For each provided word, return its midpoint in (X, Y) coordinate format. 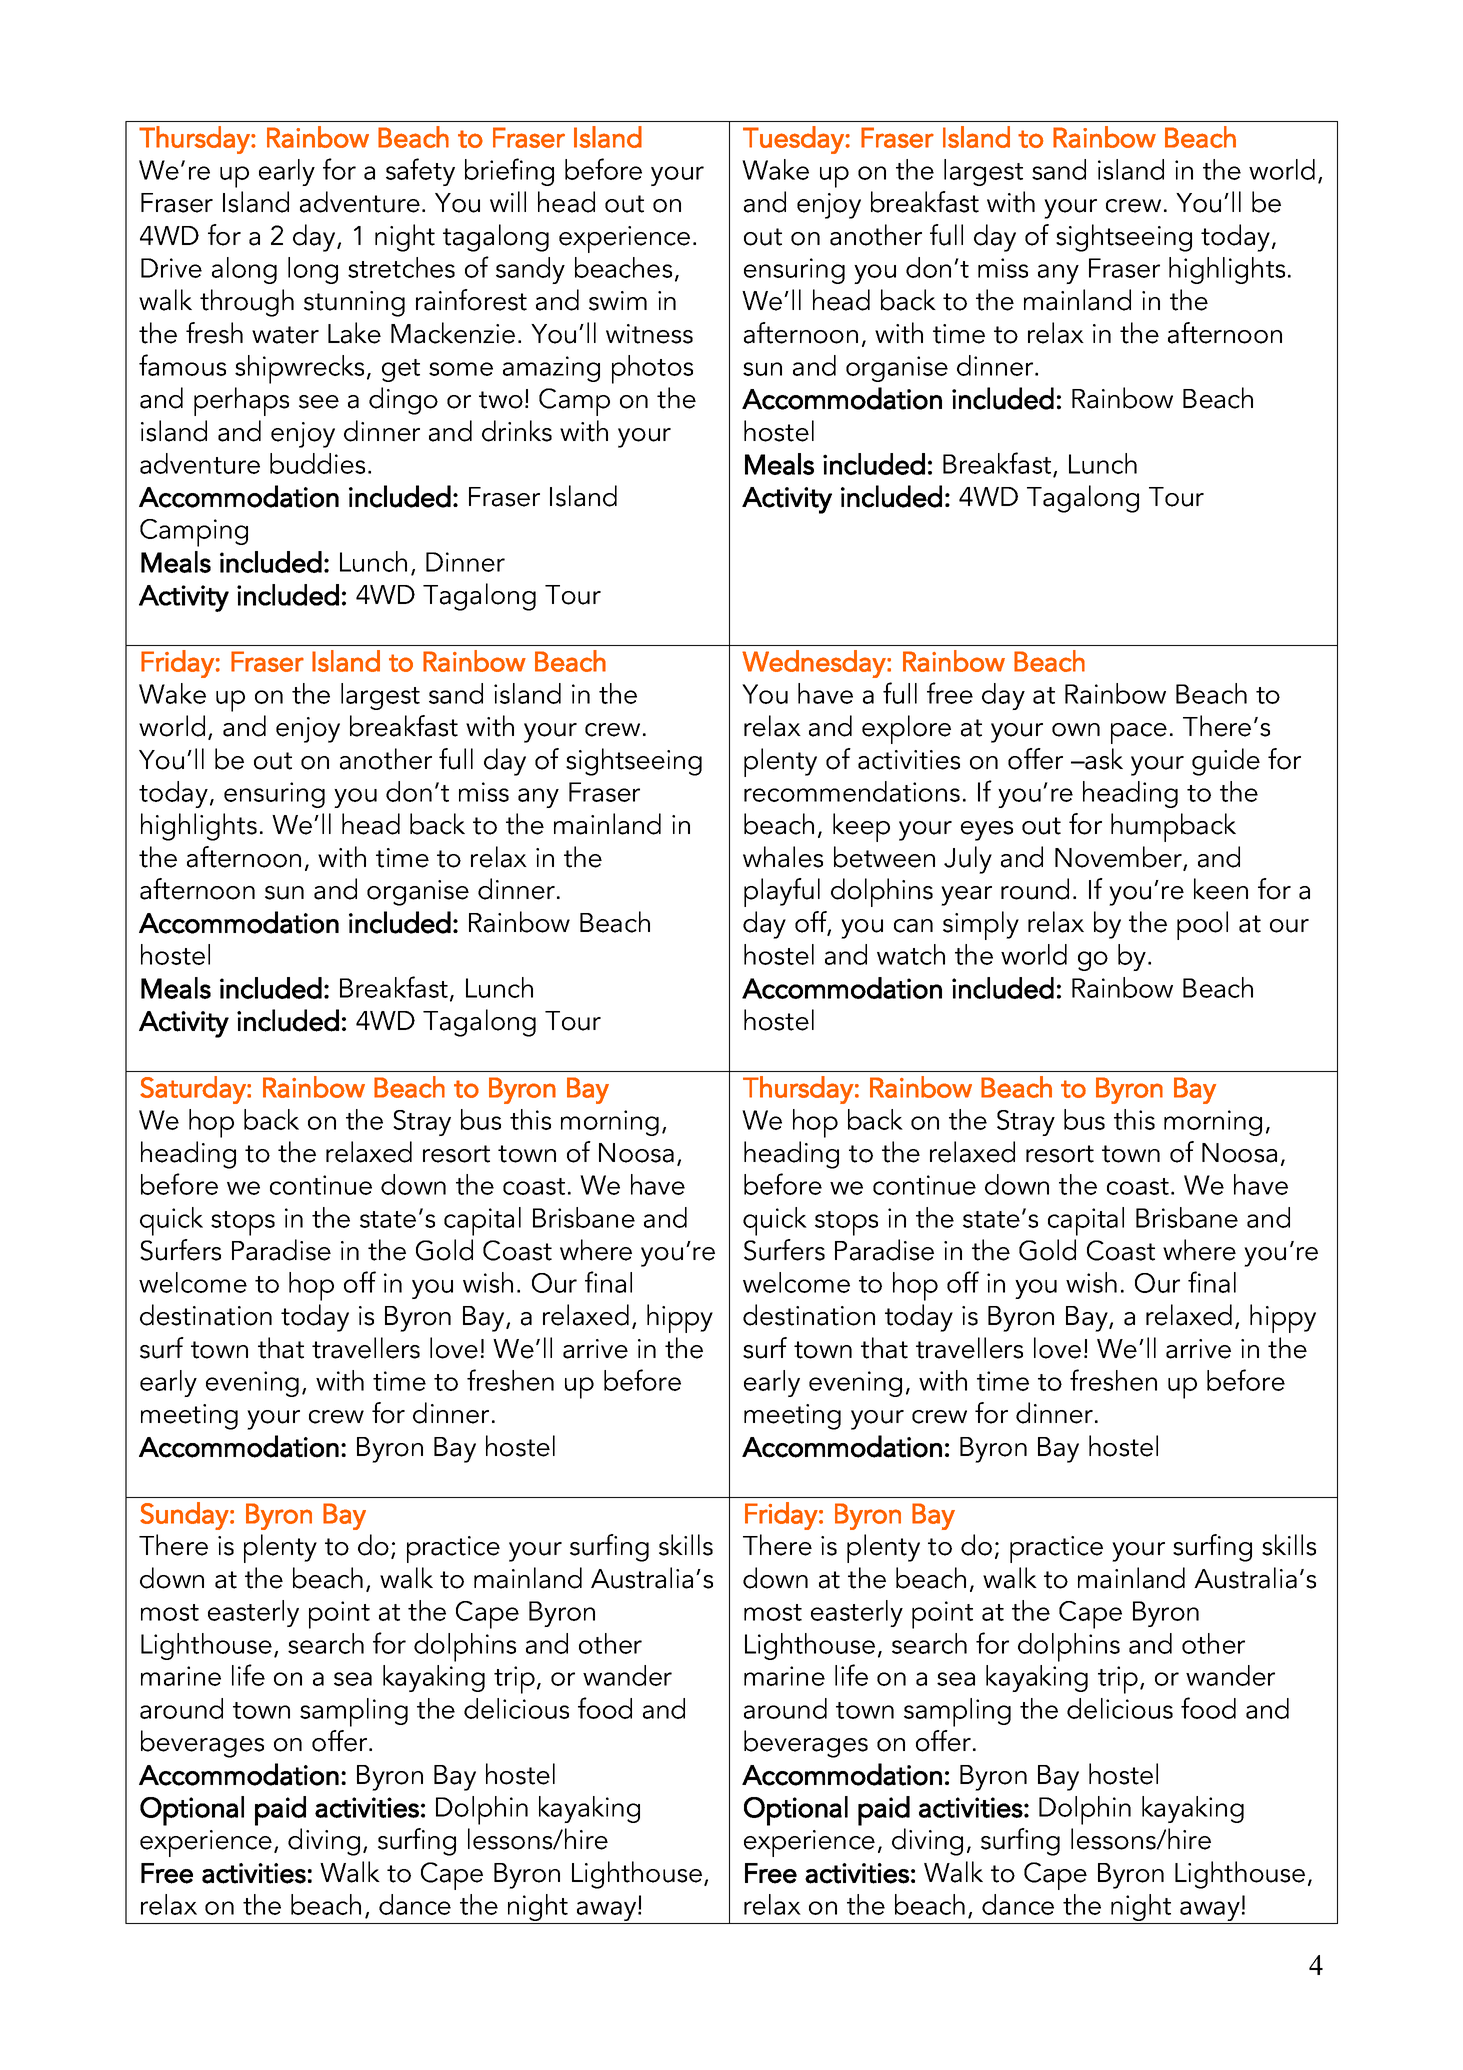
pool (1202, 925)
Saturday (194, 1090)
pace (1139, 733)
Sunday (185, 1516)
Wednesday (815, 664)
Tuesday (793, 140)
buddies (317, 463)
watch (911, 954)
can (913, 926)
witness (649, 334)
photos (652, 369)
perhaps (241, 401)
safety (420, 172)
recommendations (852, 791)
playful (782, 892)
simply (981, 925)
